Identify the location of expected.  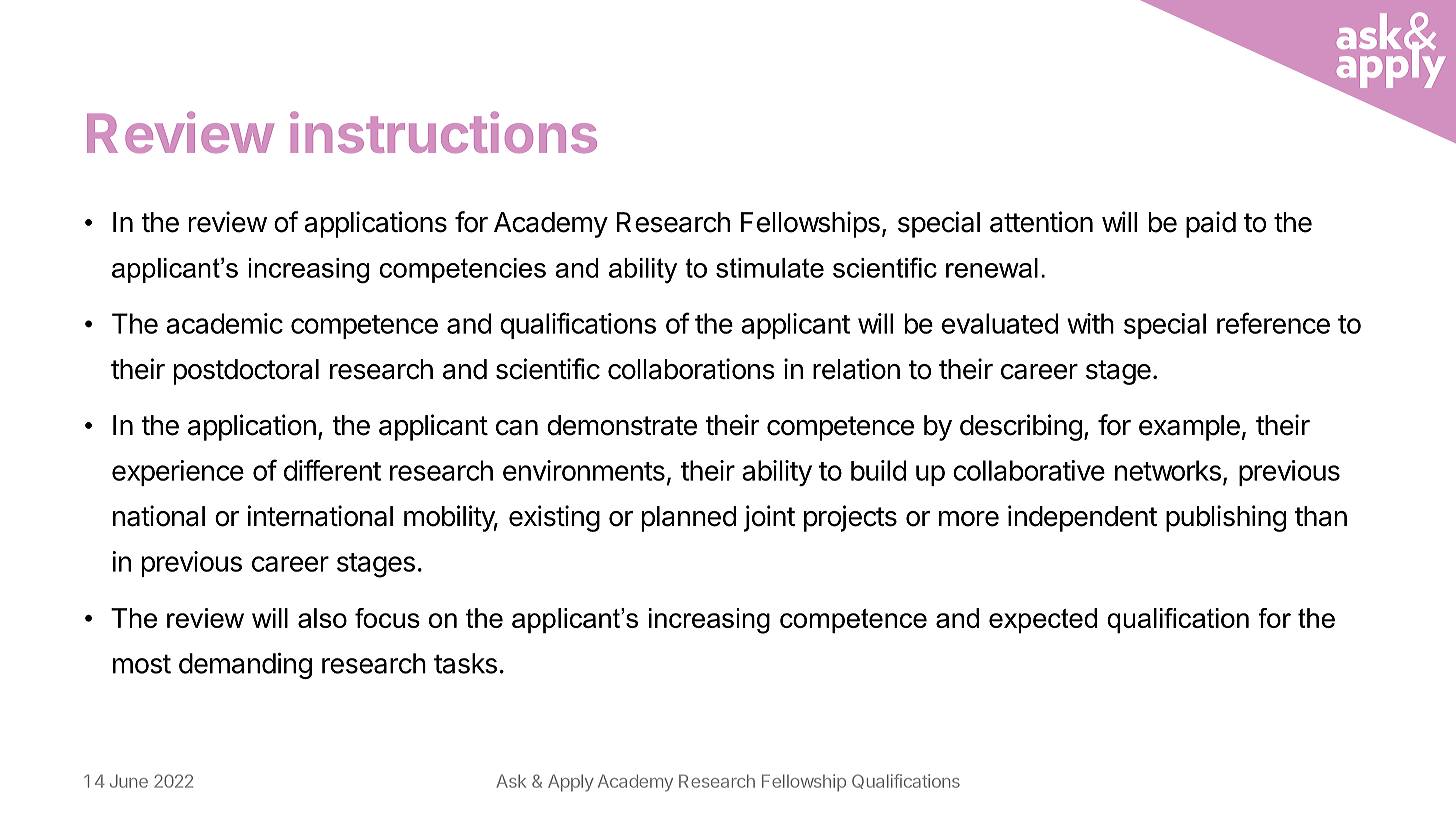
(1043, 620).
